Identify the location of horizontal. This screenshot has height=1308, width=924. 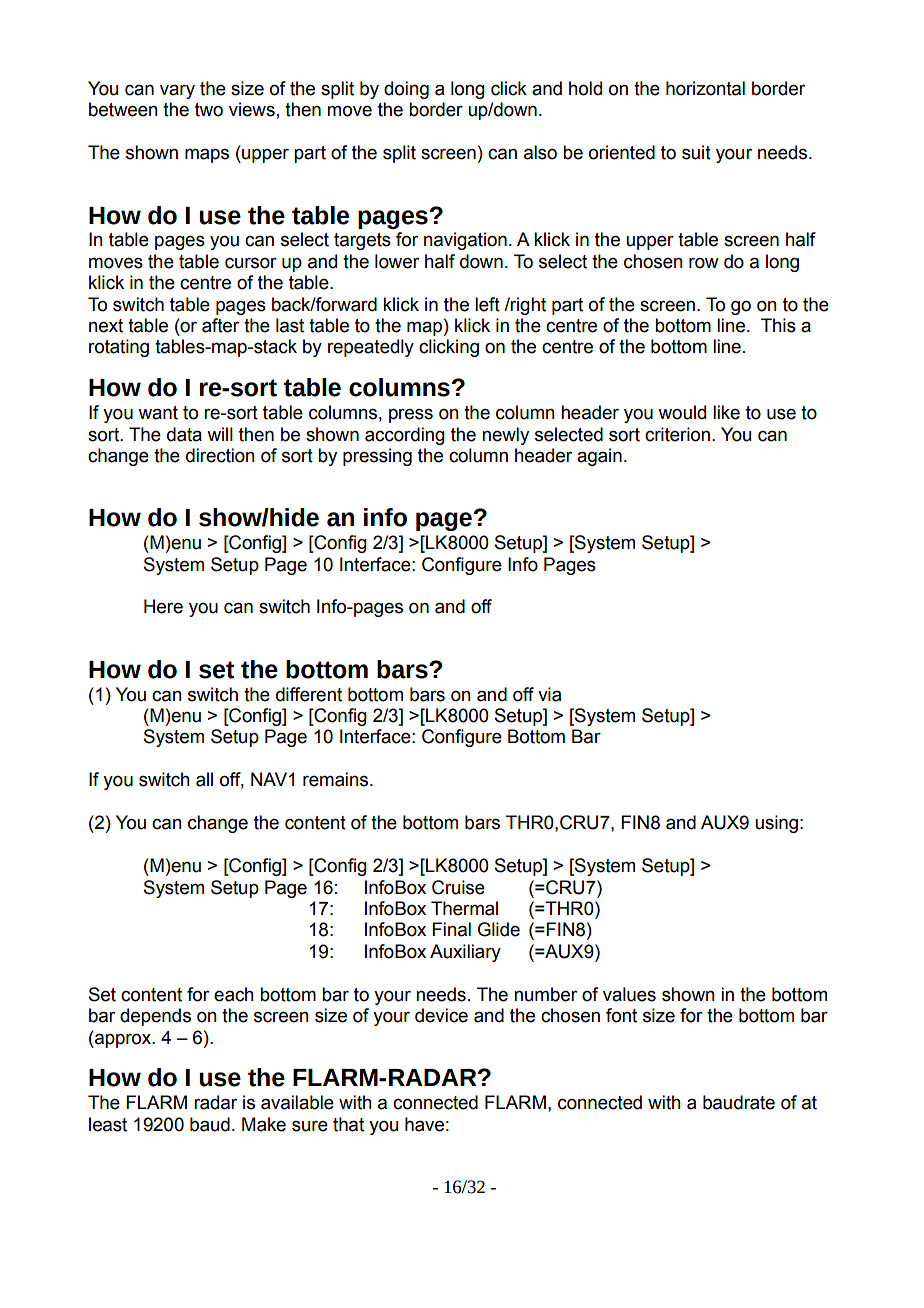
(705, 88).
